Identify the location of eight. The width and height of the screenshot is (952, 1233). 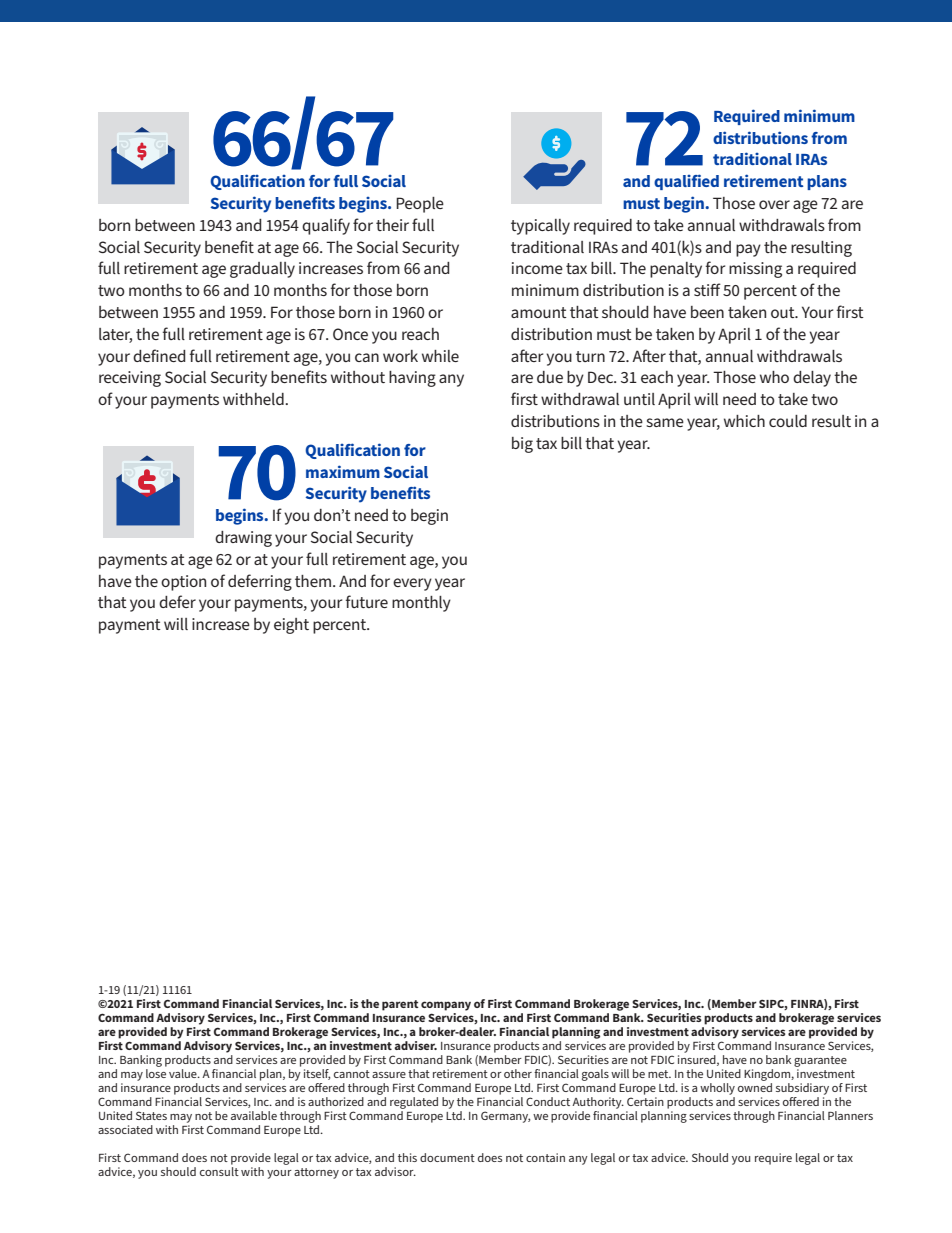
(291, 626).
